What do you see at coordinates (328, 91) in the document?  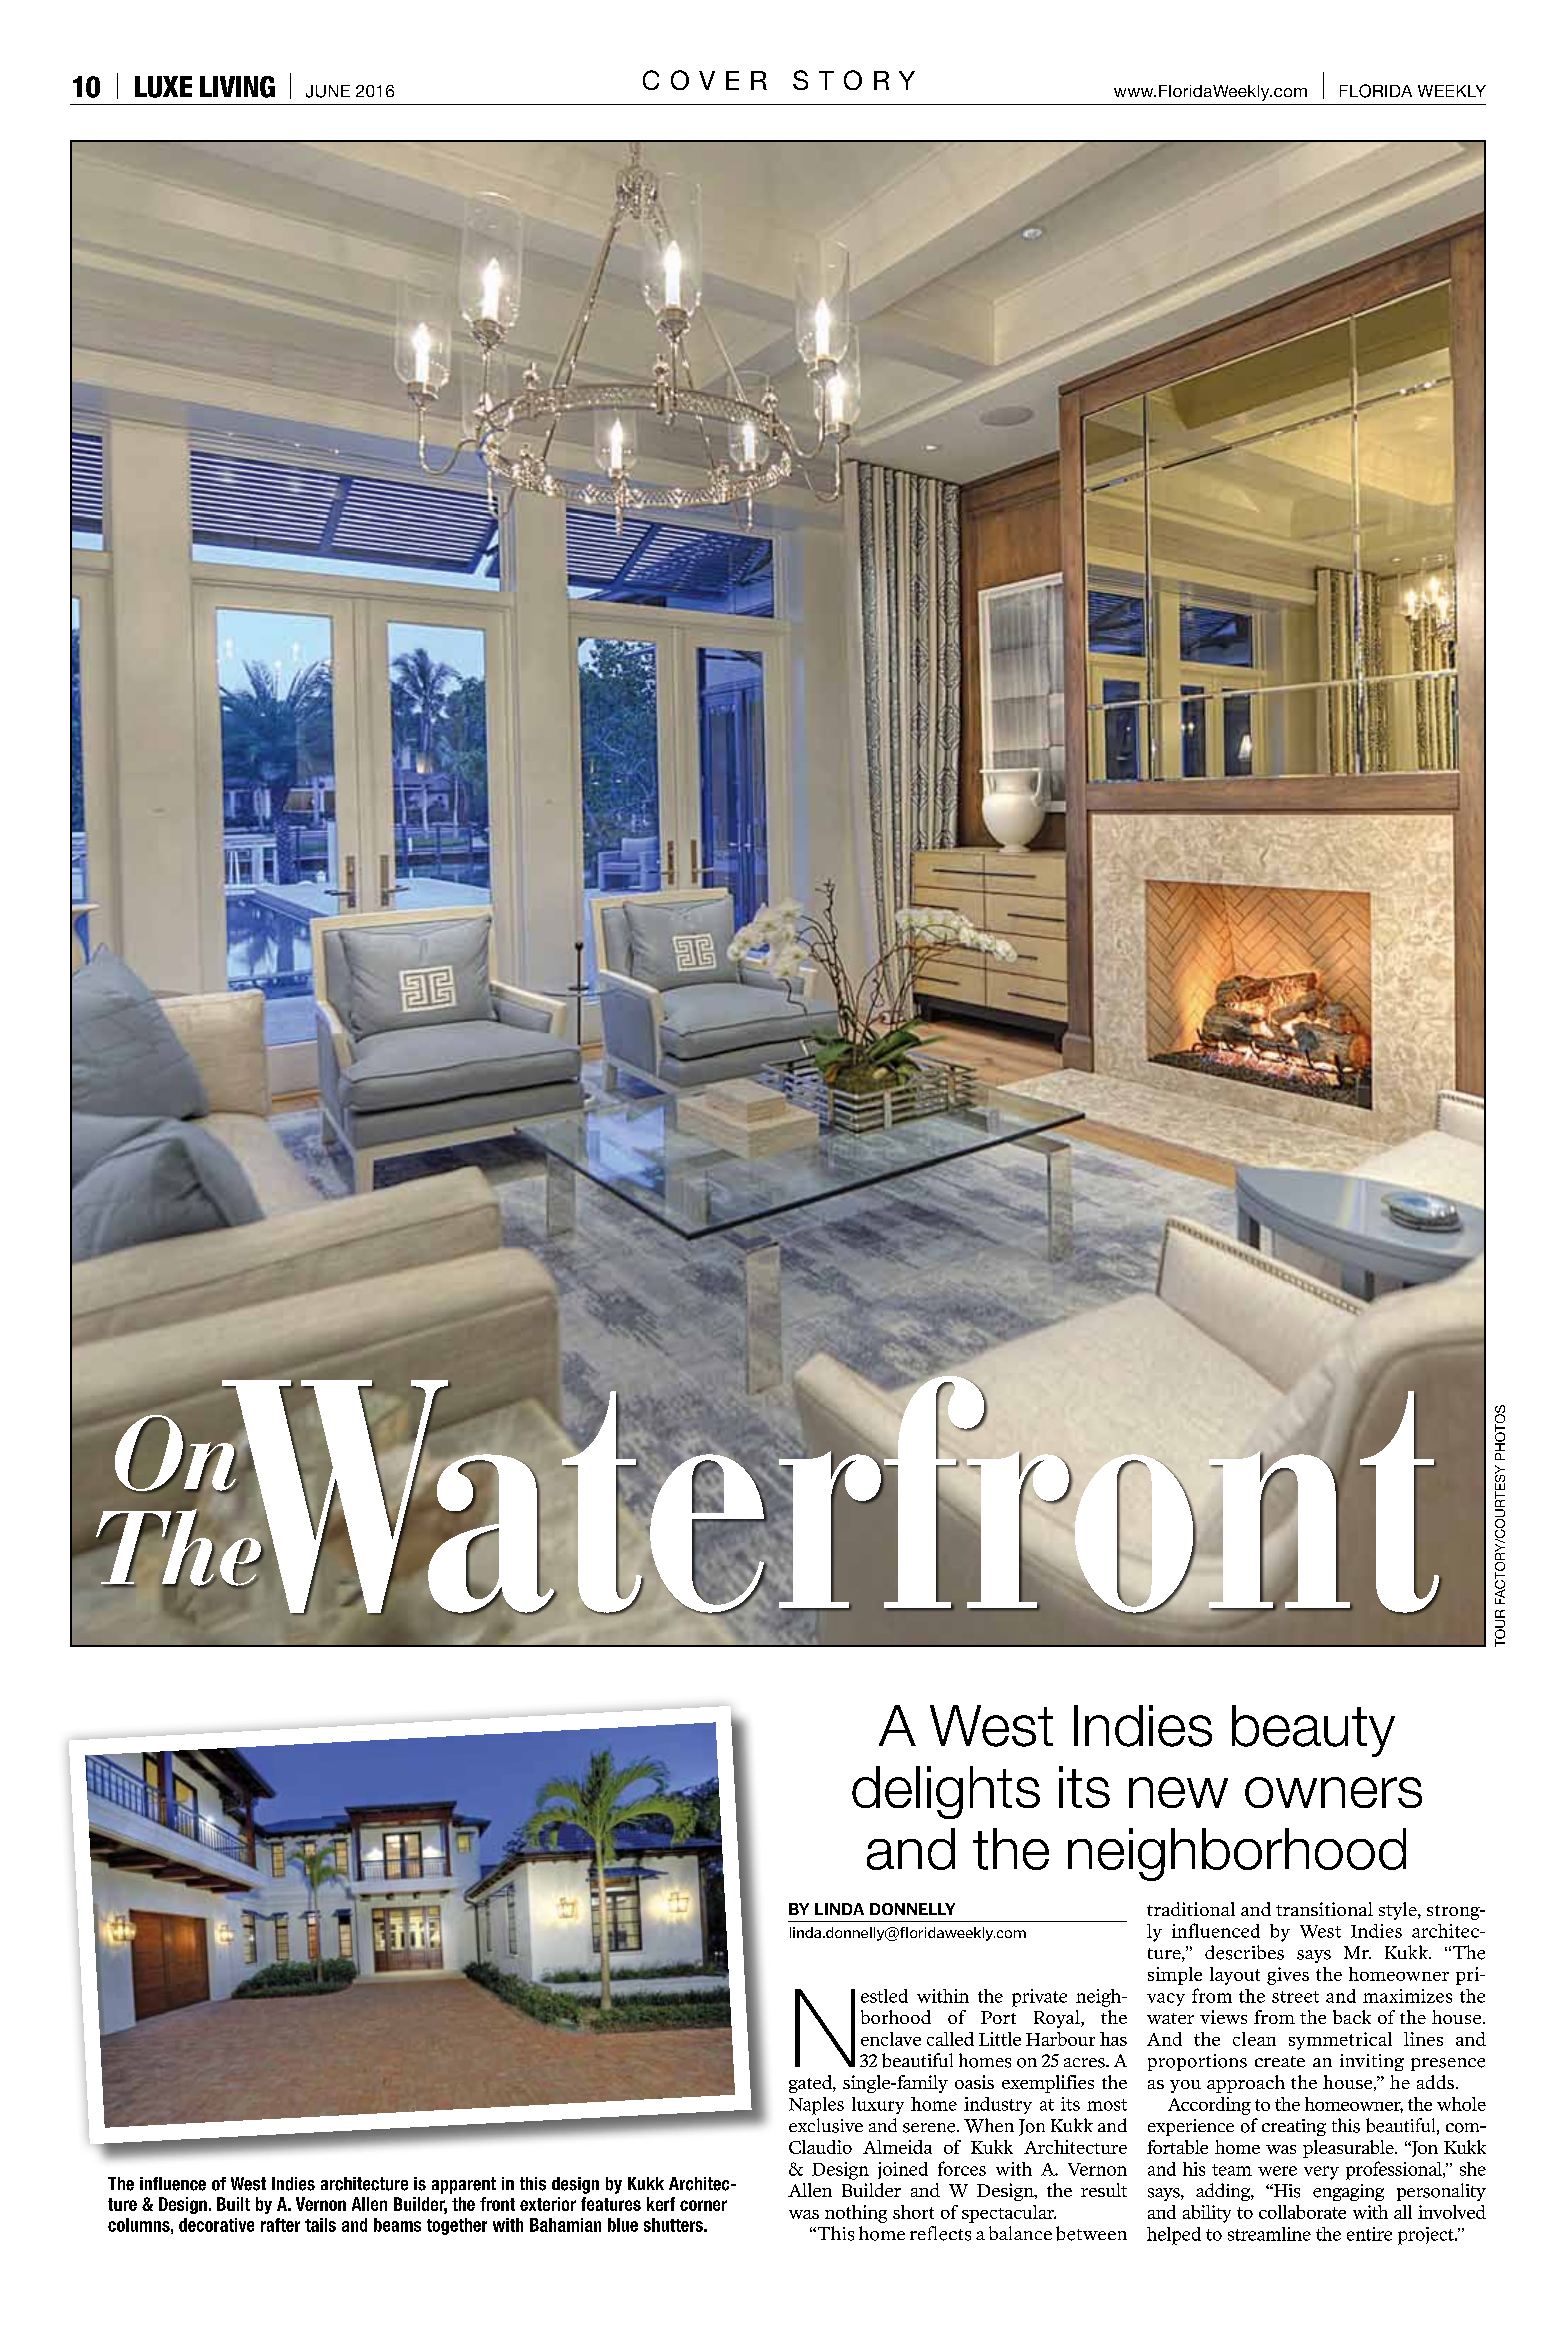 I see `JUNE` at bounding box center [328, 91].
